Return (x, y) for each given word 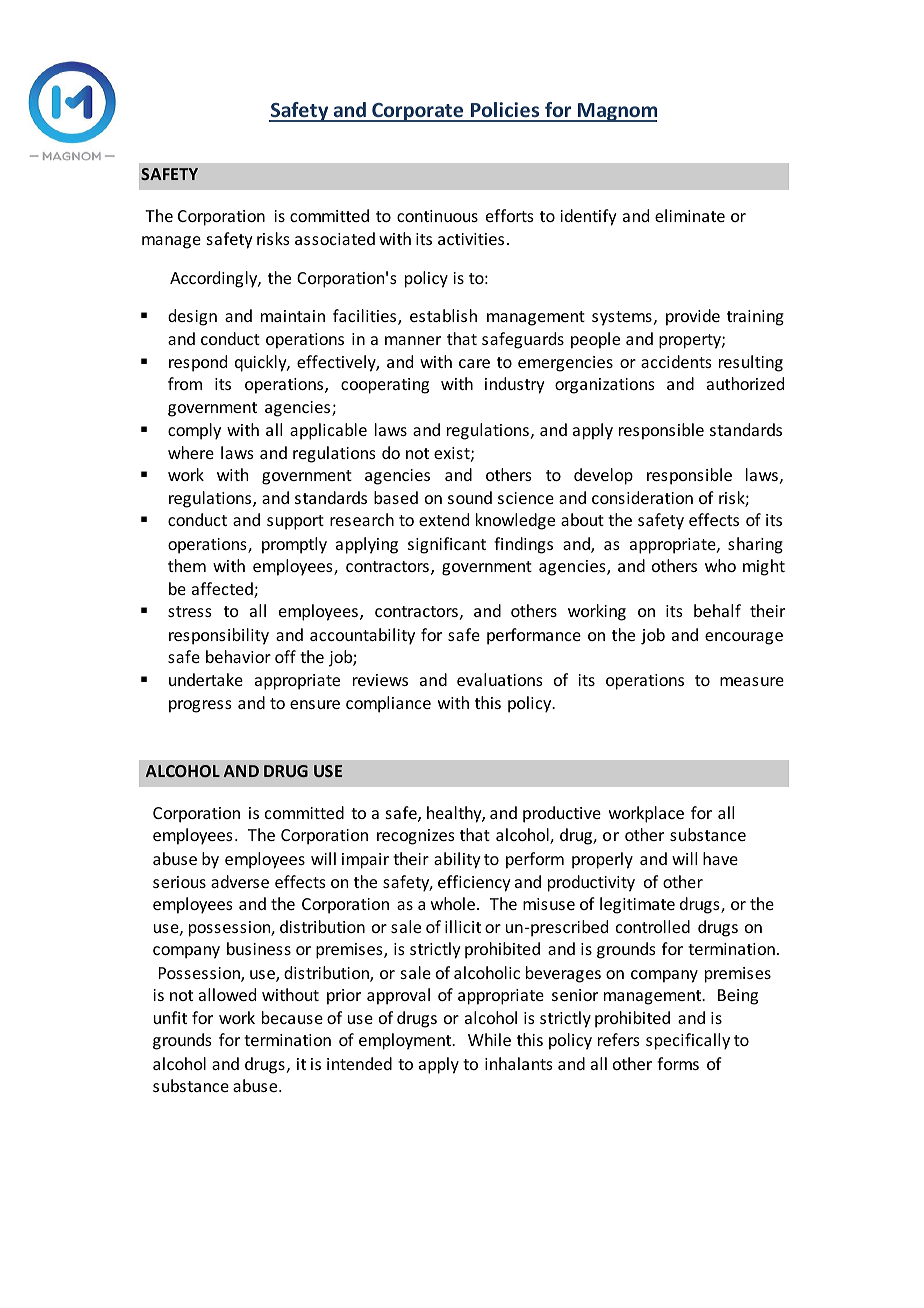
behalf (717, 610)
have (720, 858)
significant (447, 545)
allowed (227, 994)
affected (223, 590)
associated (335, 238)
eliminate (690, 215)
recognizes (416, 837)
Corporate (418, 112)
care (474, 363)
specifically (688, 1041)
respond (198, 363)
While (489, 1039)
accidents (676, 361)
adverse (240, 881)
